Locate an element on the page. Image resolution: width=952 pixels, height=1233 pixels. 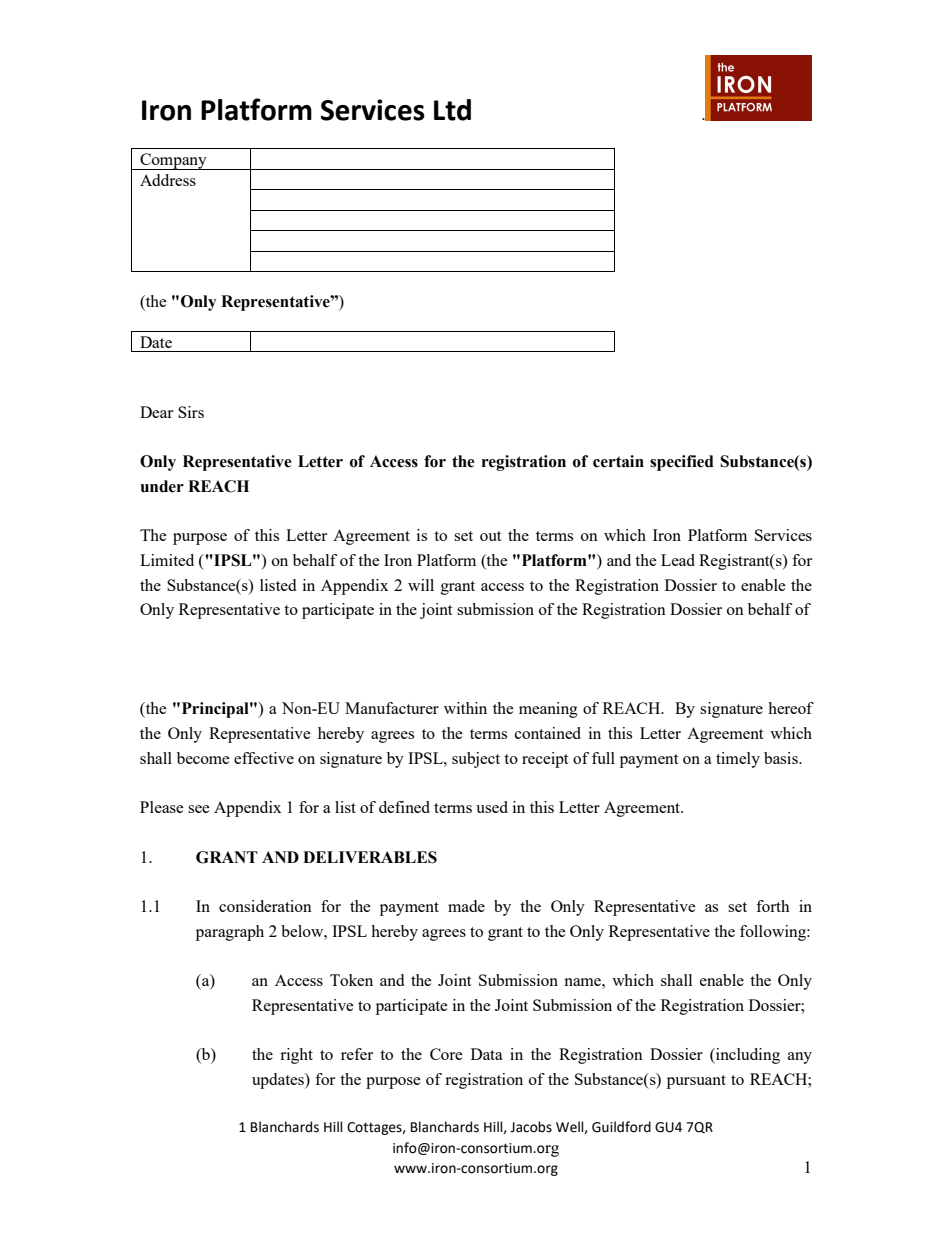
Data is located at coordinates (487, 1054).
